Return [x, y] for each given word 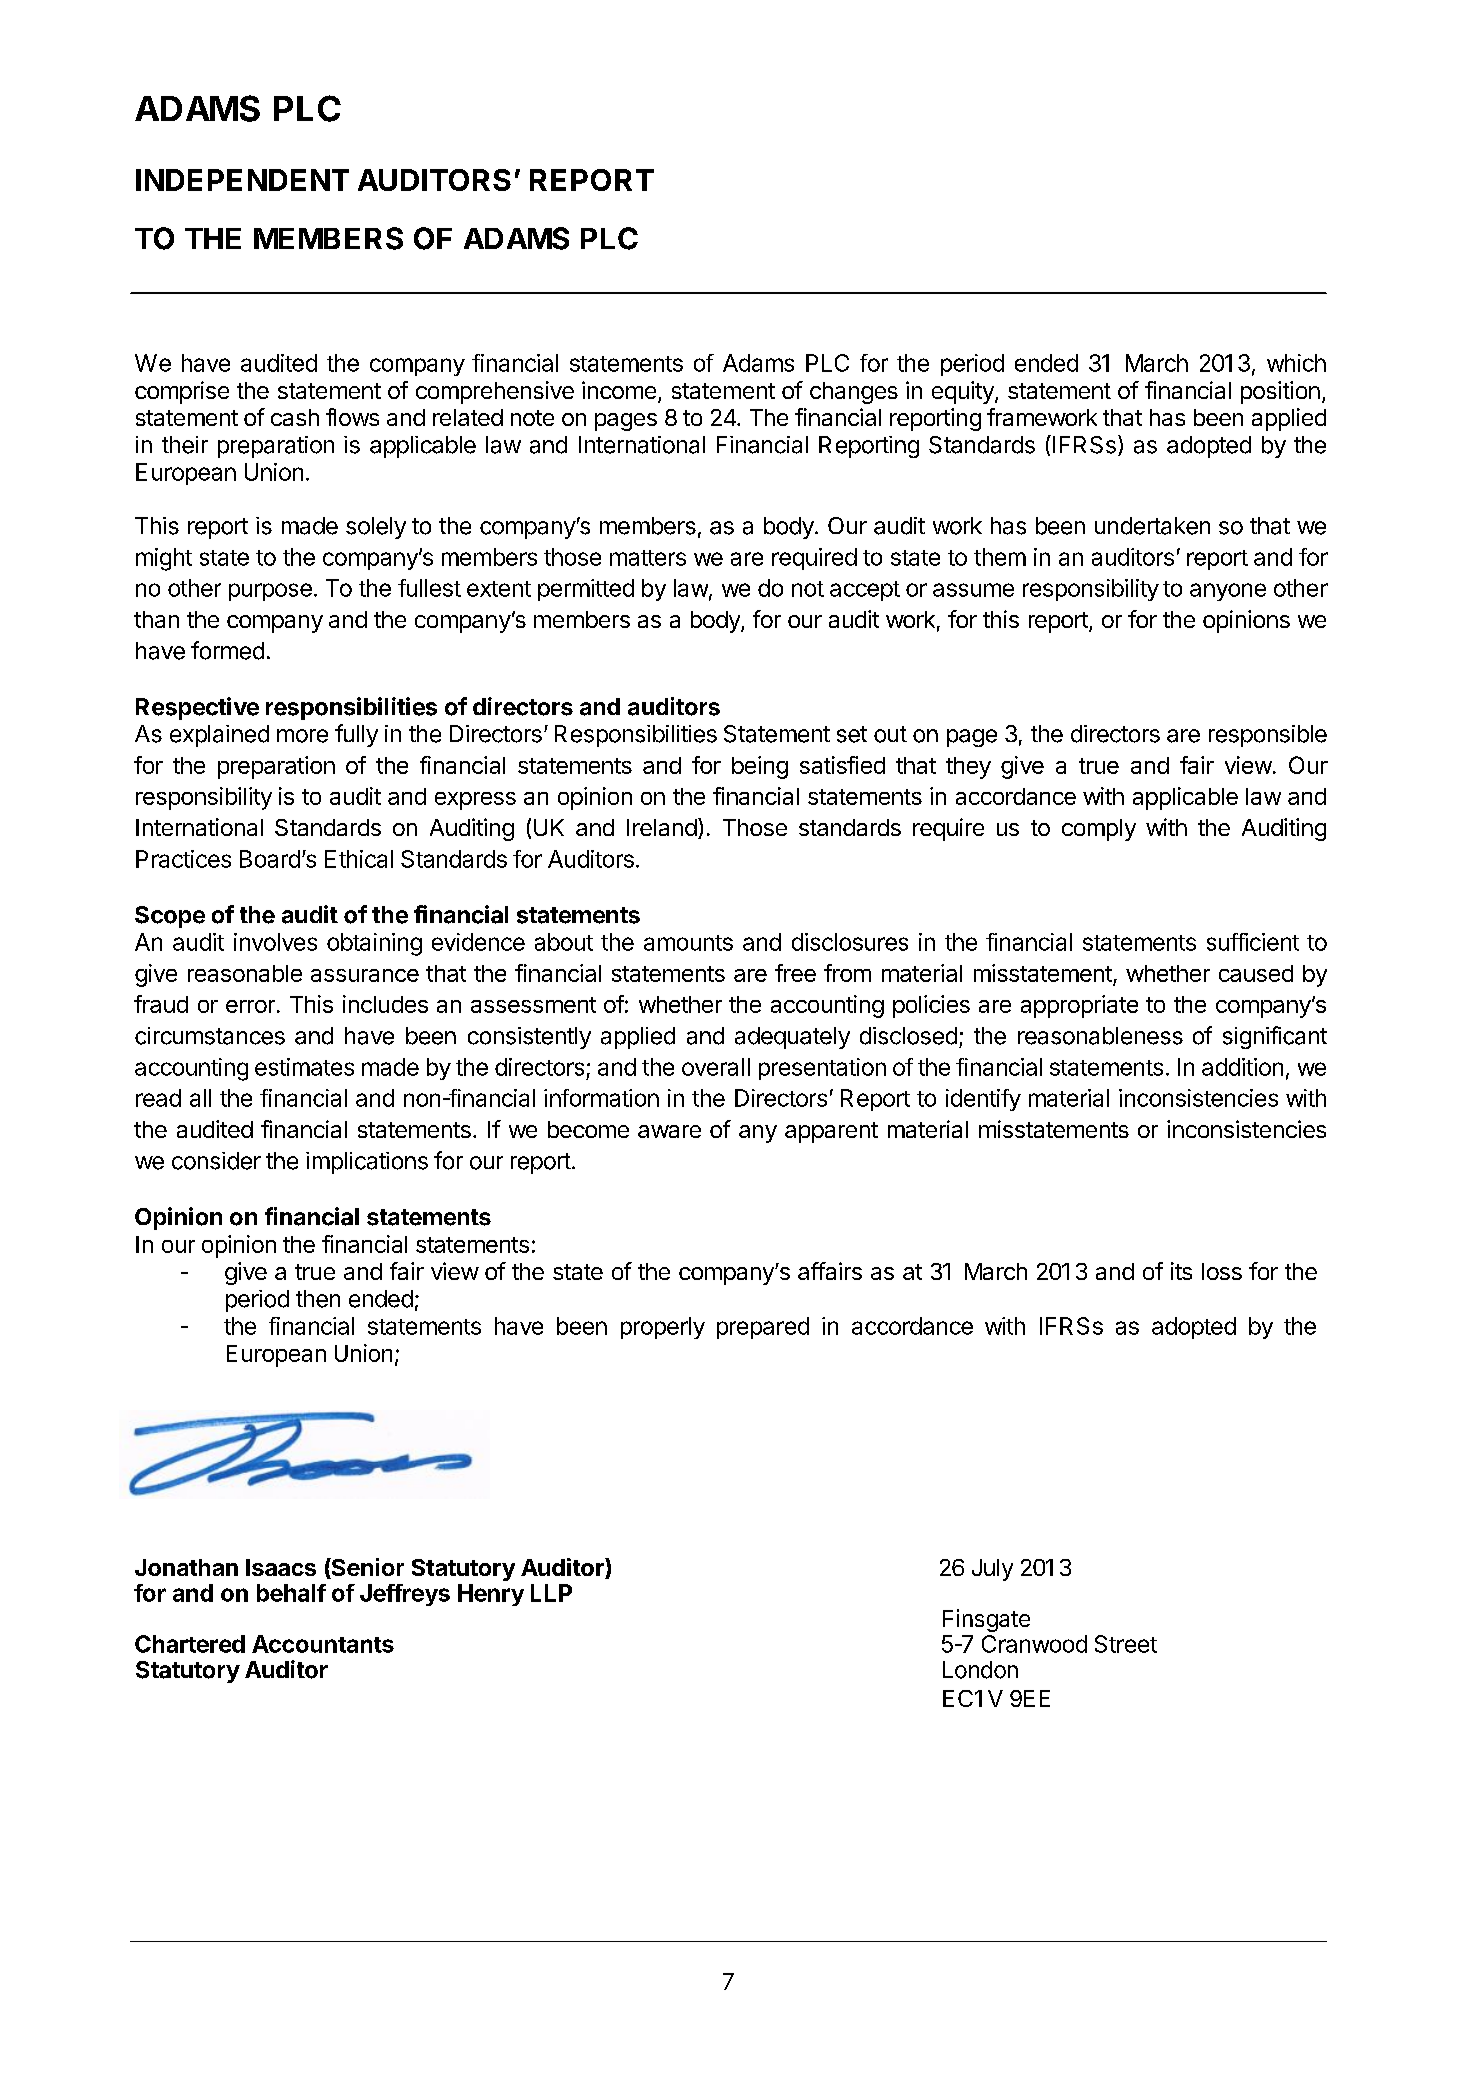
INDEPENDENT [242, 180]
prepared [763, 1328]
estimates [304, 1067]
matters [648, 558]
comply [1099, 830]
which [1296, 363]
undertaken [1152, 526]
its [1181, 1271]
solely [376, 528]
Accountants [323, 1644]
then [318, 1299]
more [302, 736]
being [760, 767]
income [619, 390]
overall [716, 1067]
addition [1242, 1067]
